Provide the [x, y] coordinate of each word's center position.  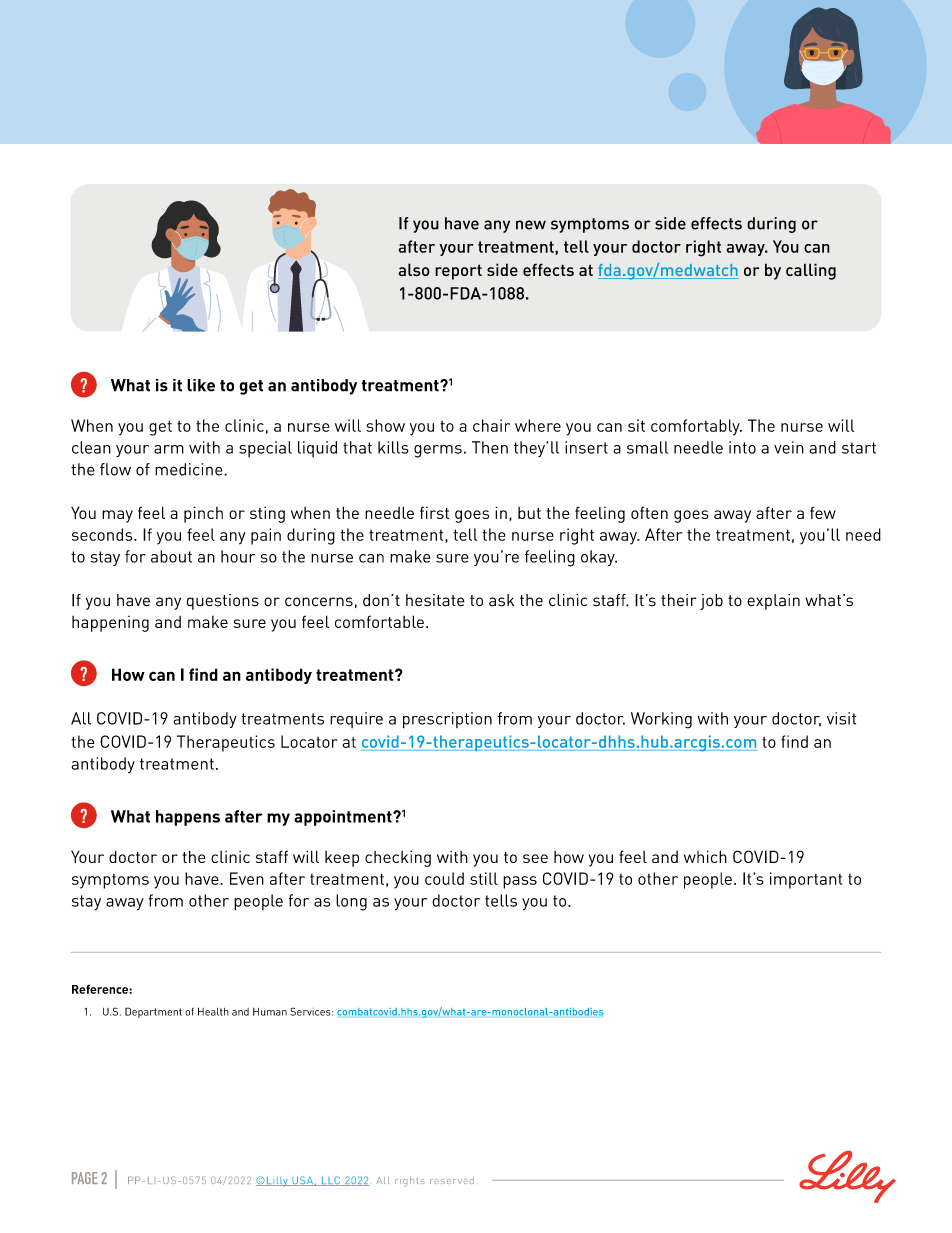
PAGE [85, 1178]
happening [110, 624]
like [201, 385]
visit [842, 718]
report [458, 272]
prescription [447, 720]
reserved [452, 1180]
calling [811, 271]
